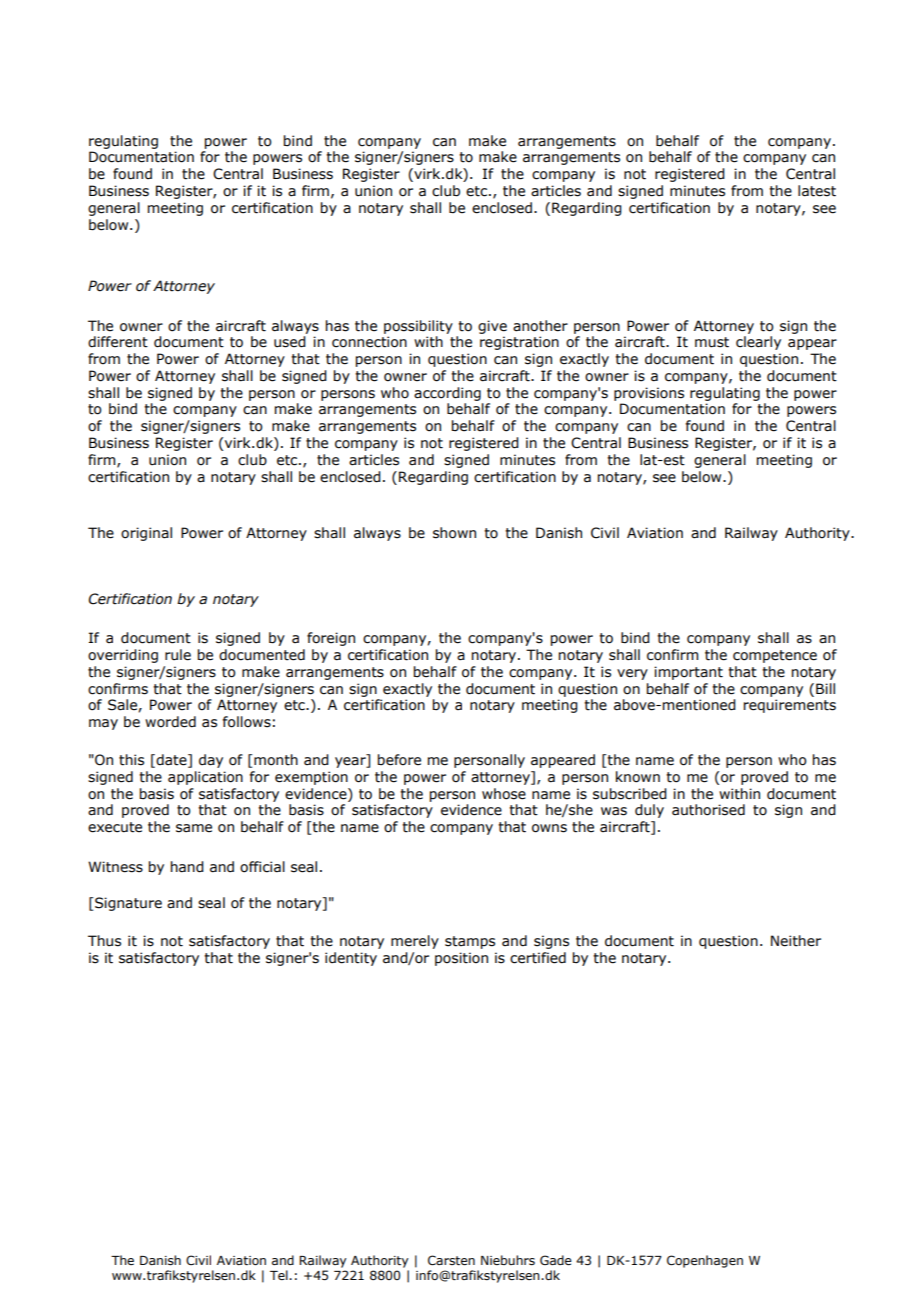  Describe the element at coordinates (118, 342) in the page. I see `different` at that location.
